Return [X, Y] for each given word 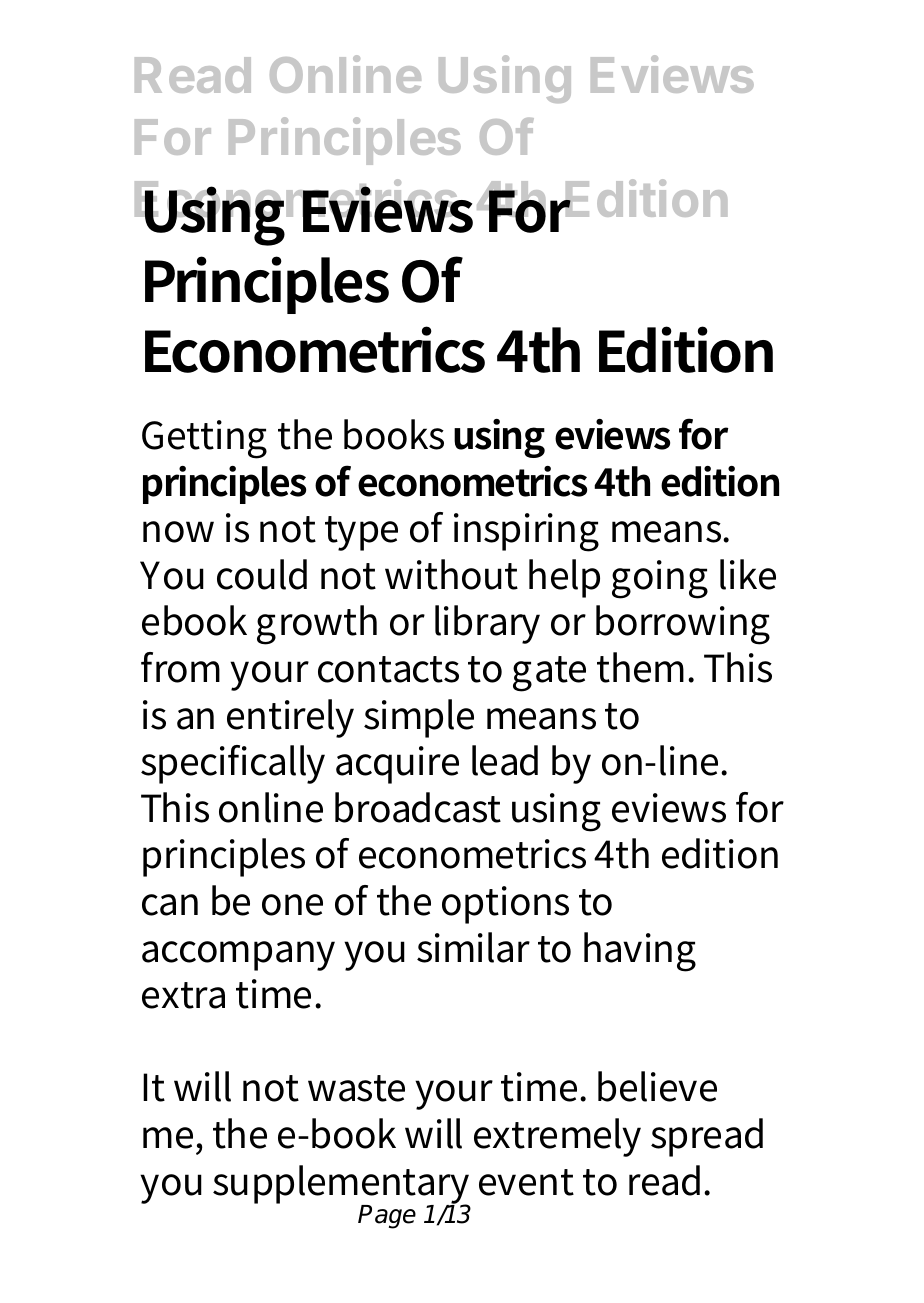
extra [183, 995]
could [262, 574]
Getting [204, 439]
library [487, 624]
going [660, 579]
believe [657, 1086]
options [505, 905]
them [640, 667]
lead [505, 760]
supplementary [341, 1185]
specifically [233, 764]
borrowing [683, 625]
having [640, 952]
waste [356, 1088]
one [292, 905]
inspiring [526, 532]
